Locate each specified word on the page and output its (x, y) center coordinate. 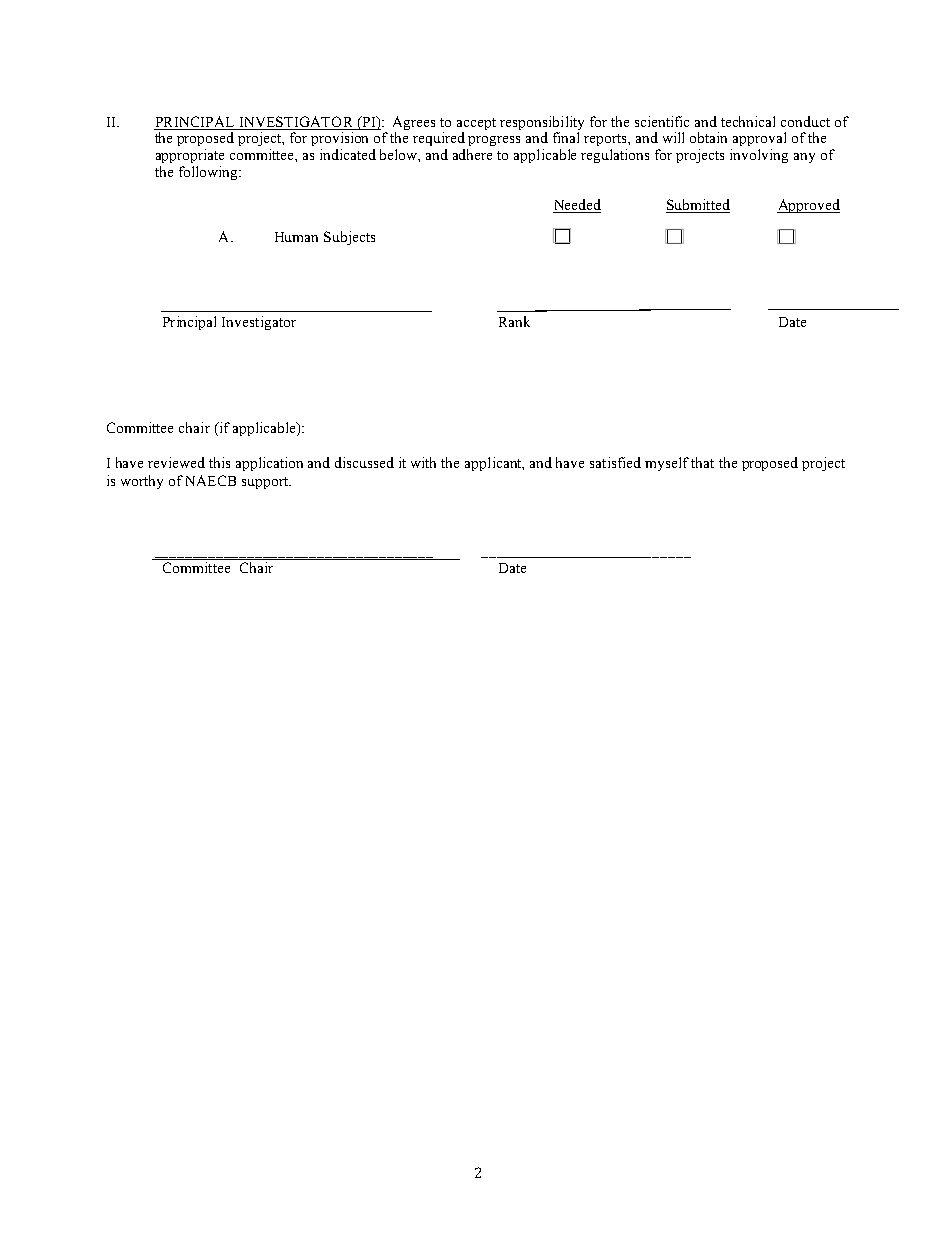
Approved (808, 206)
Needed (578, 204)
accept (476, 125)
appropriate (190, 156)
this (219, 462)
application (269, 464)
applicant (494, 464)
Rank (514, 321)
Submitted (698, 204)
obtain (708, 137)
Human (296, 237)
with (423, 462)
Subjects (349, 238)
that (702, 462)
